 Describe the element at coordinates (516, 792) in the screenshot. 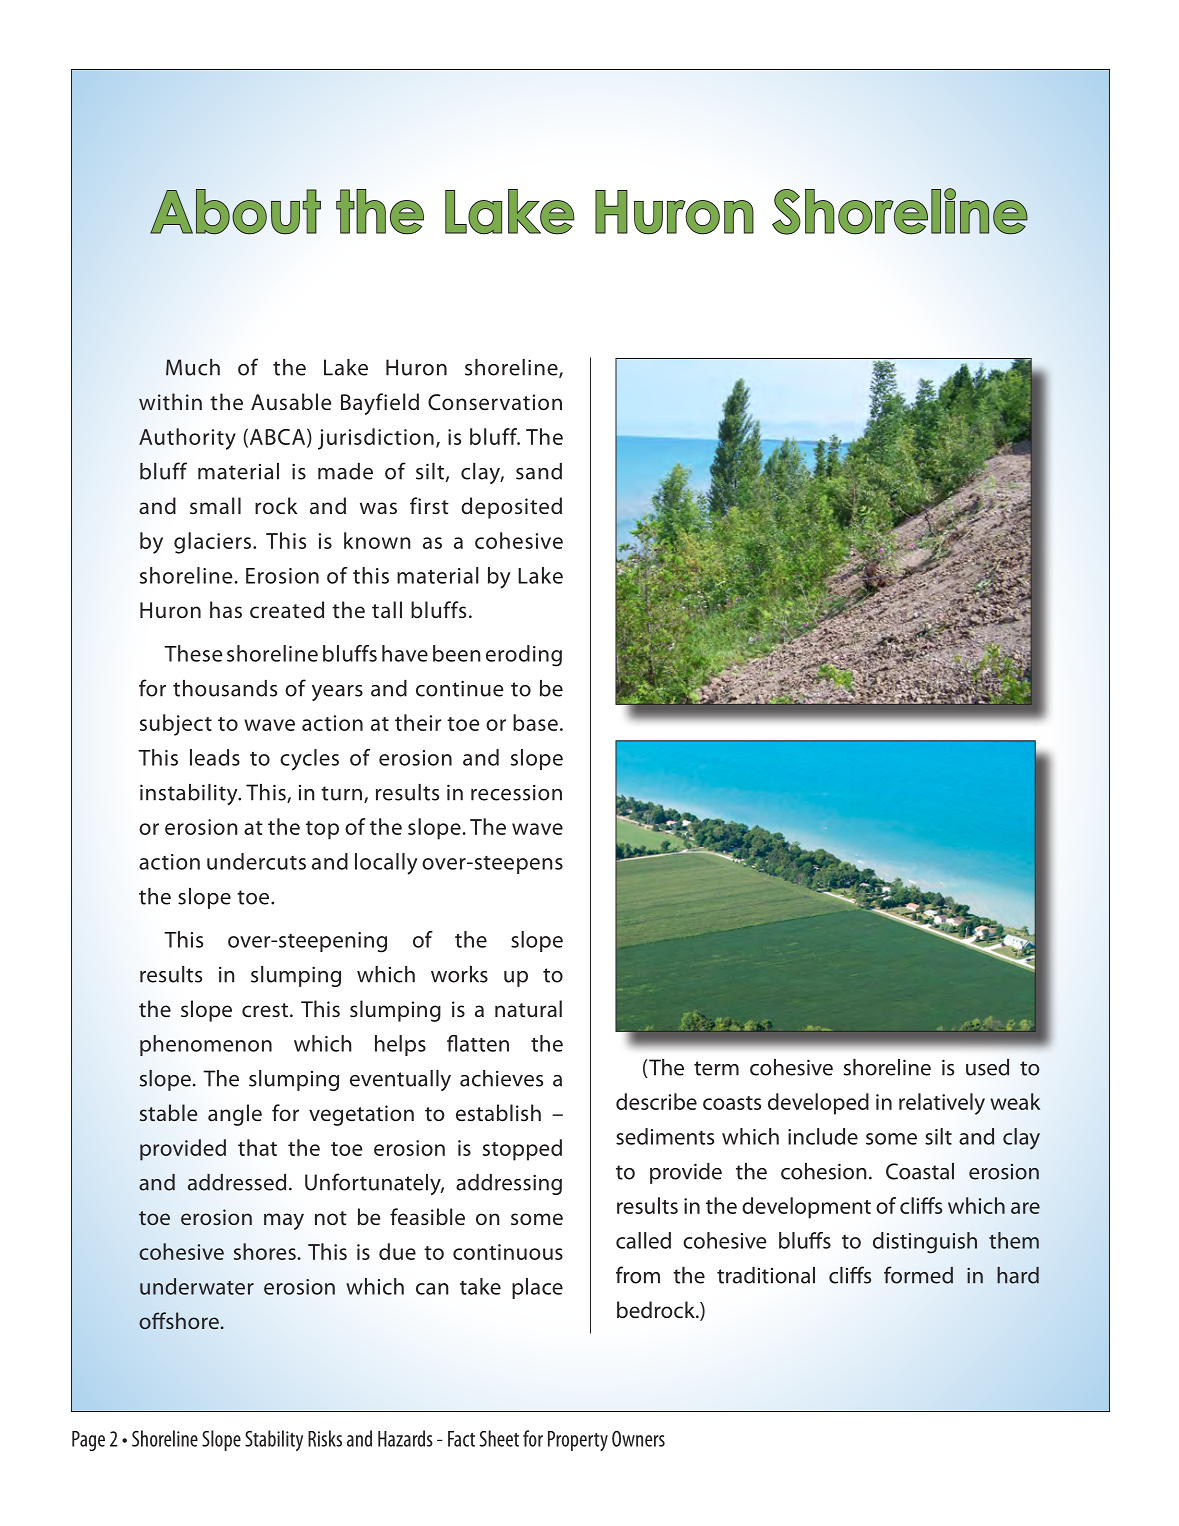

I see `recession` at that location.
